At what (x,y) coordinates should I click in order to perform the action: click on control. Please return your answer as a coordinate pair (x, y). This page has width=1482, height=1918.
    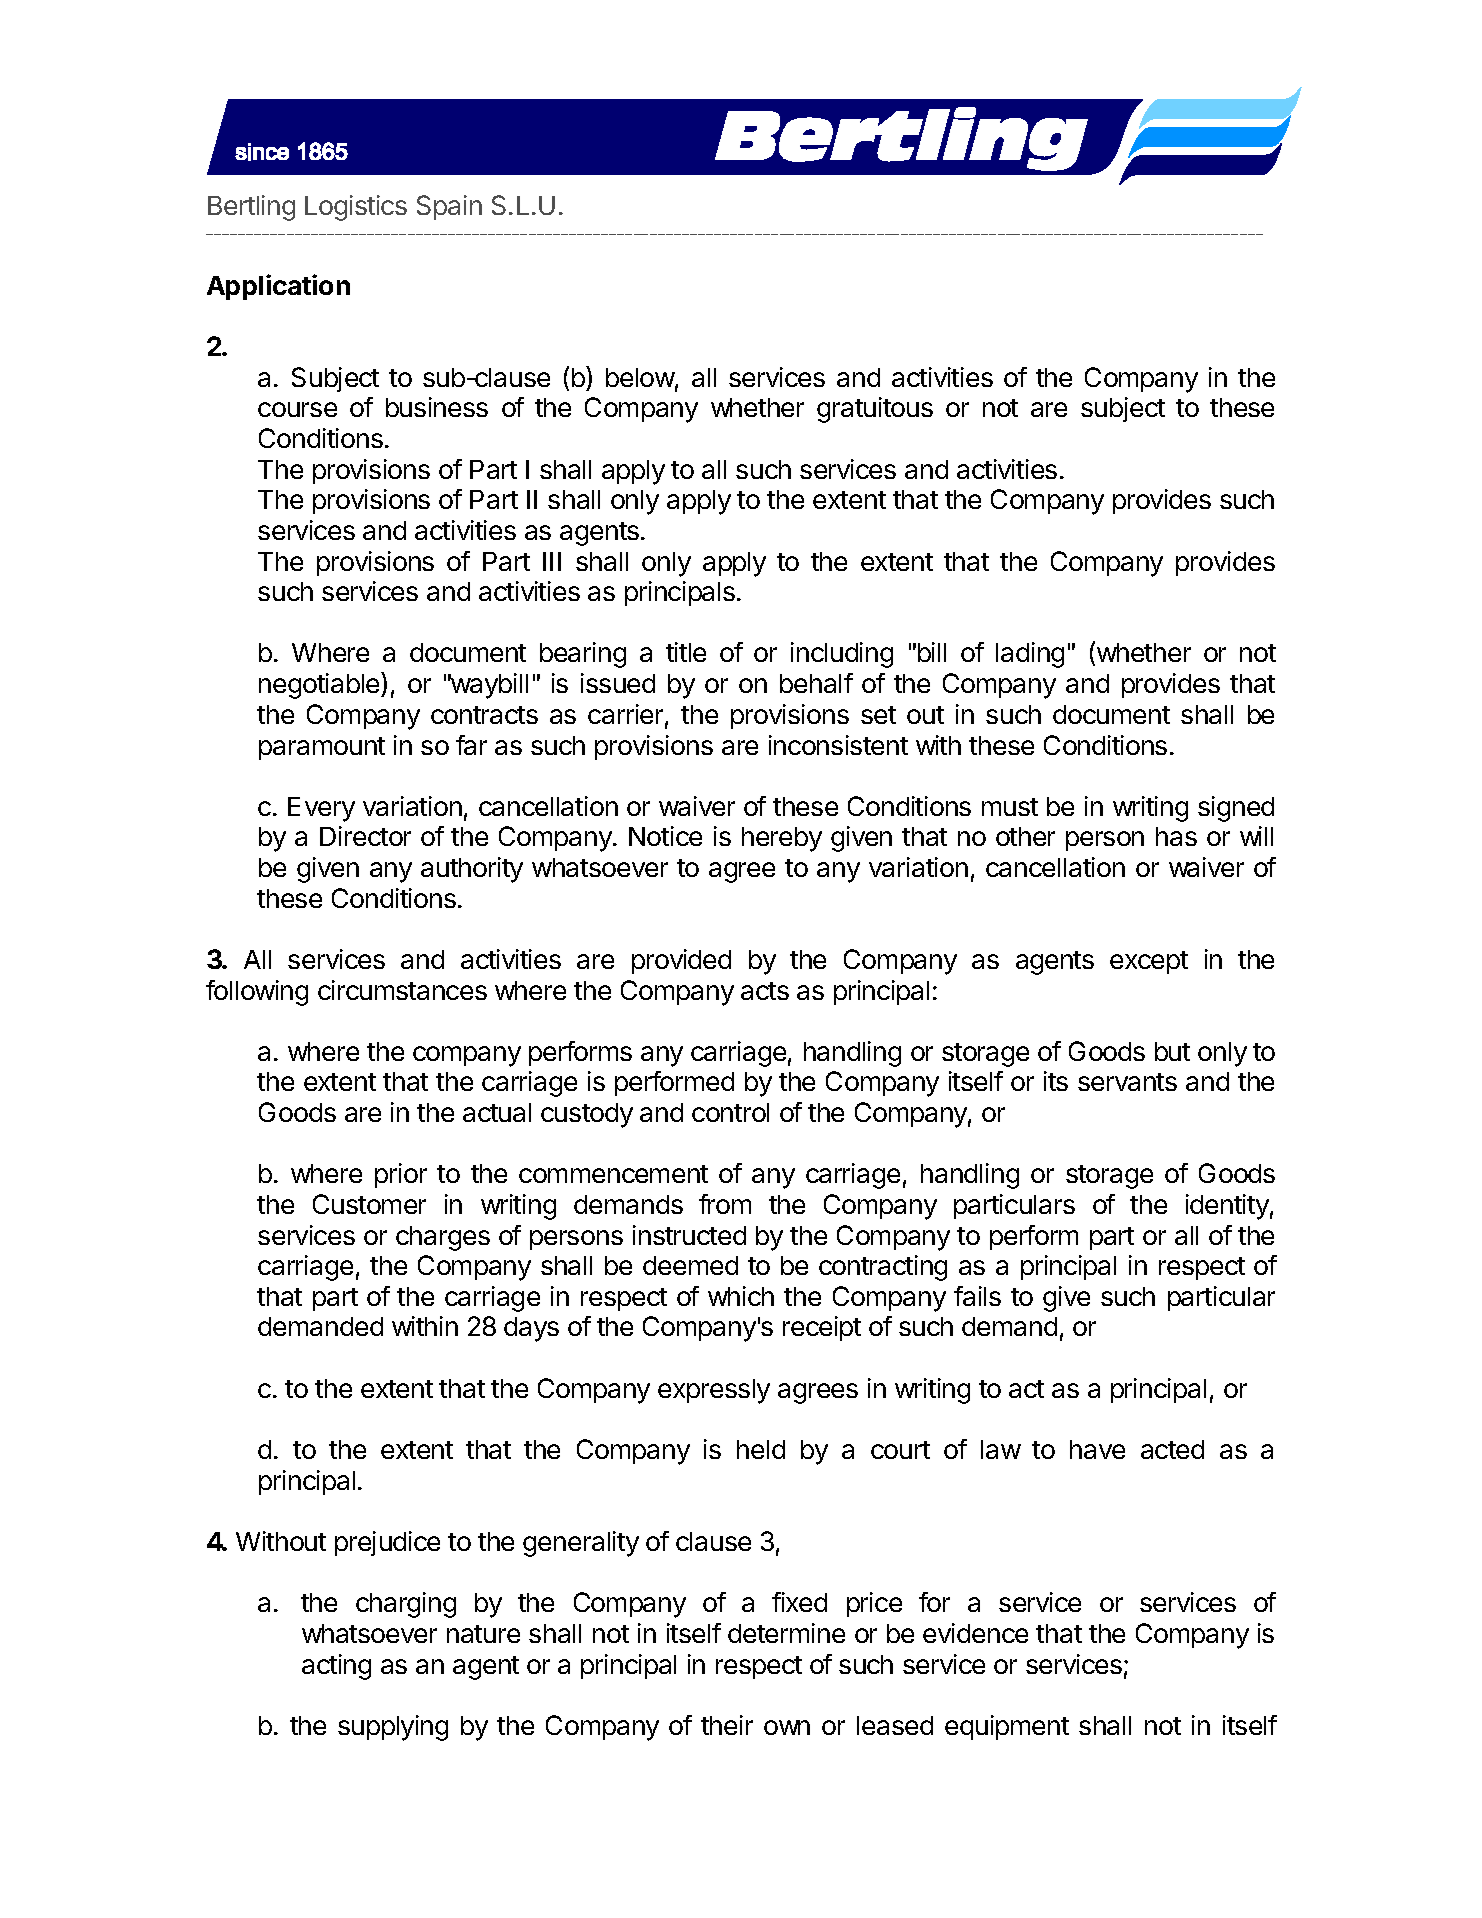
    Looking at the image, I should click on (730, 1112).
